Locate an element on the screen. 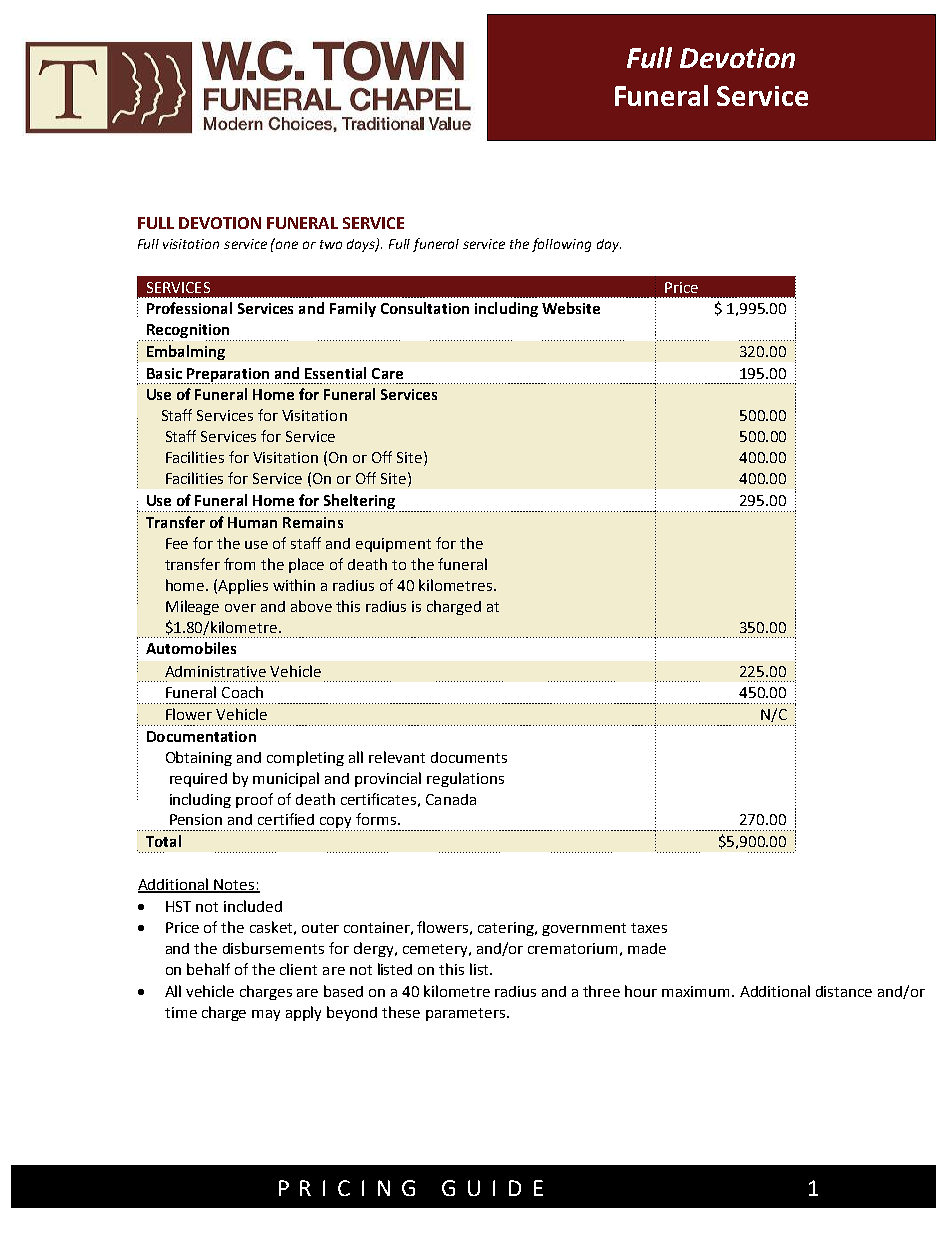  one is located at coordinates (286, 244).
